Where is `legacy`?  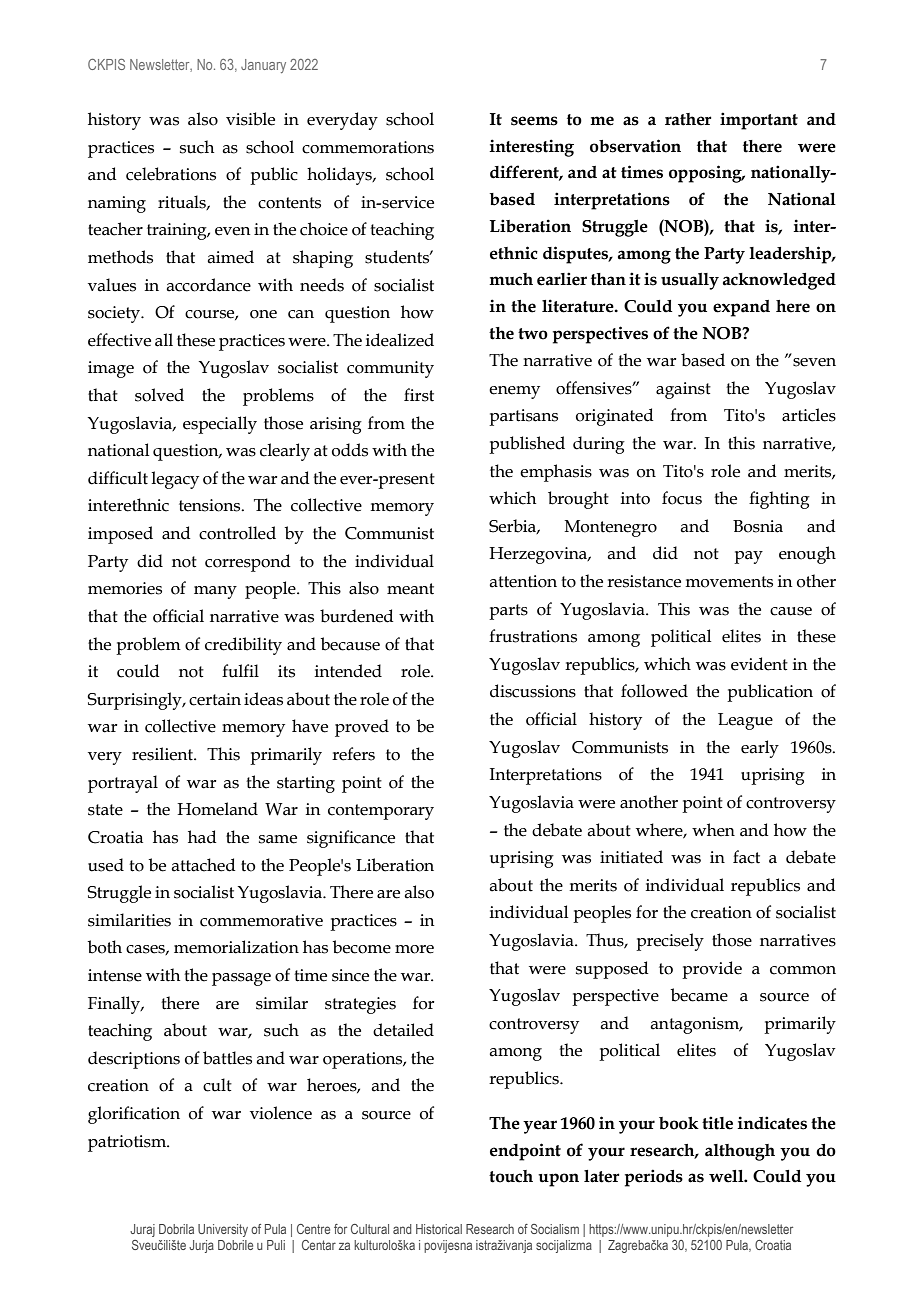 legacy is located at coordinates (175, 480).
